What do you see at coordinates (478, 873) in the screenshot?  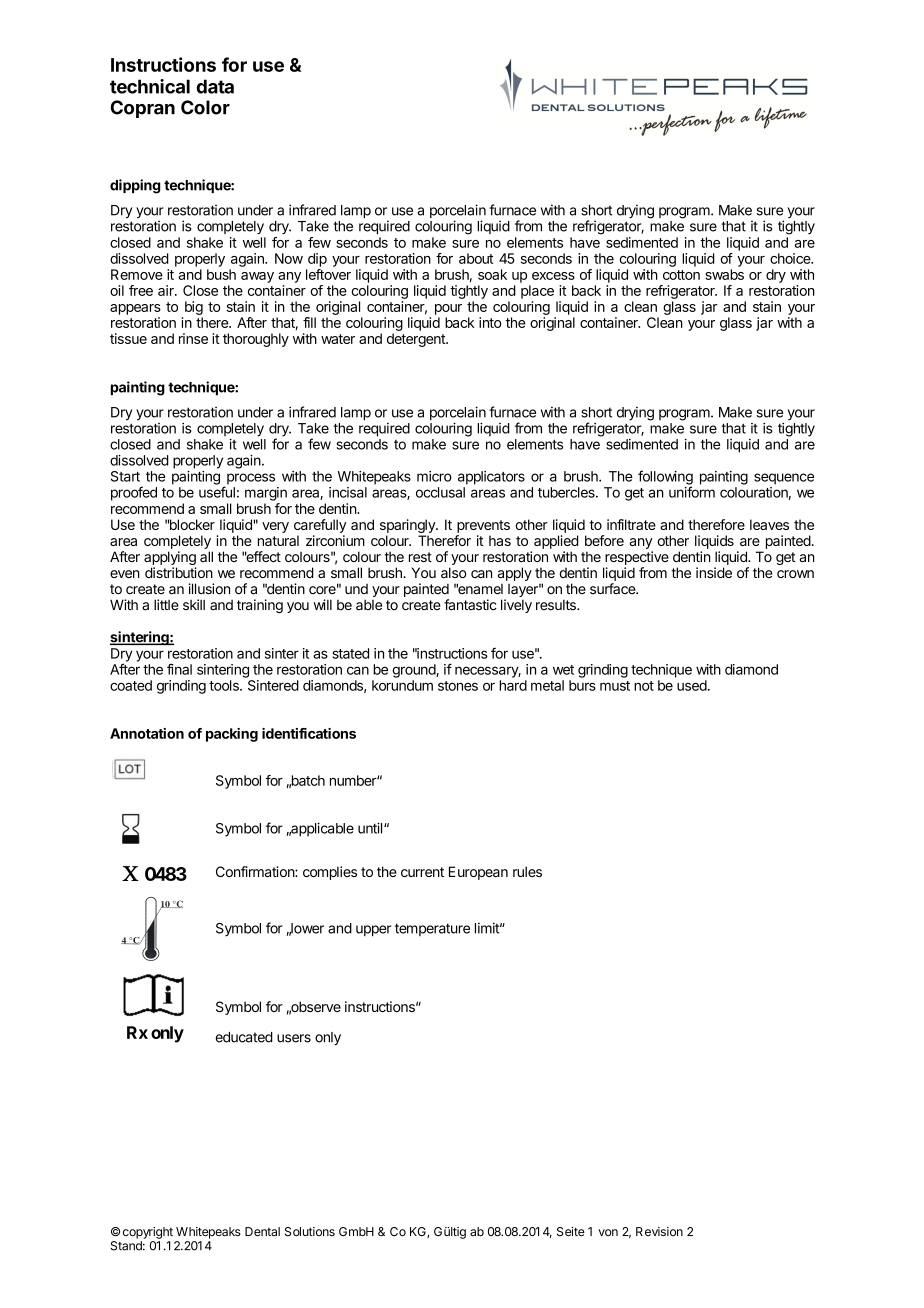 I see `European` at bounding box center [478, 873].
